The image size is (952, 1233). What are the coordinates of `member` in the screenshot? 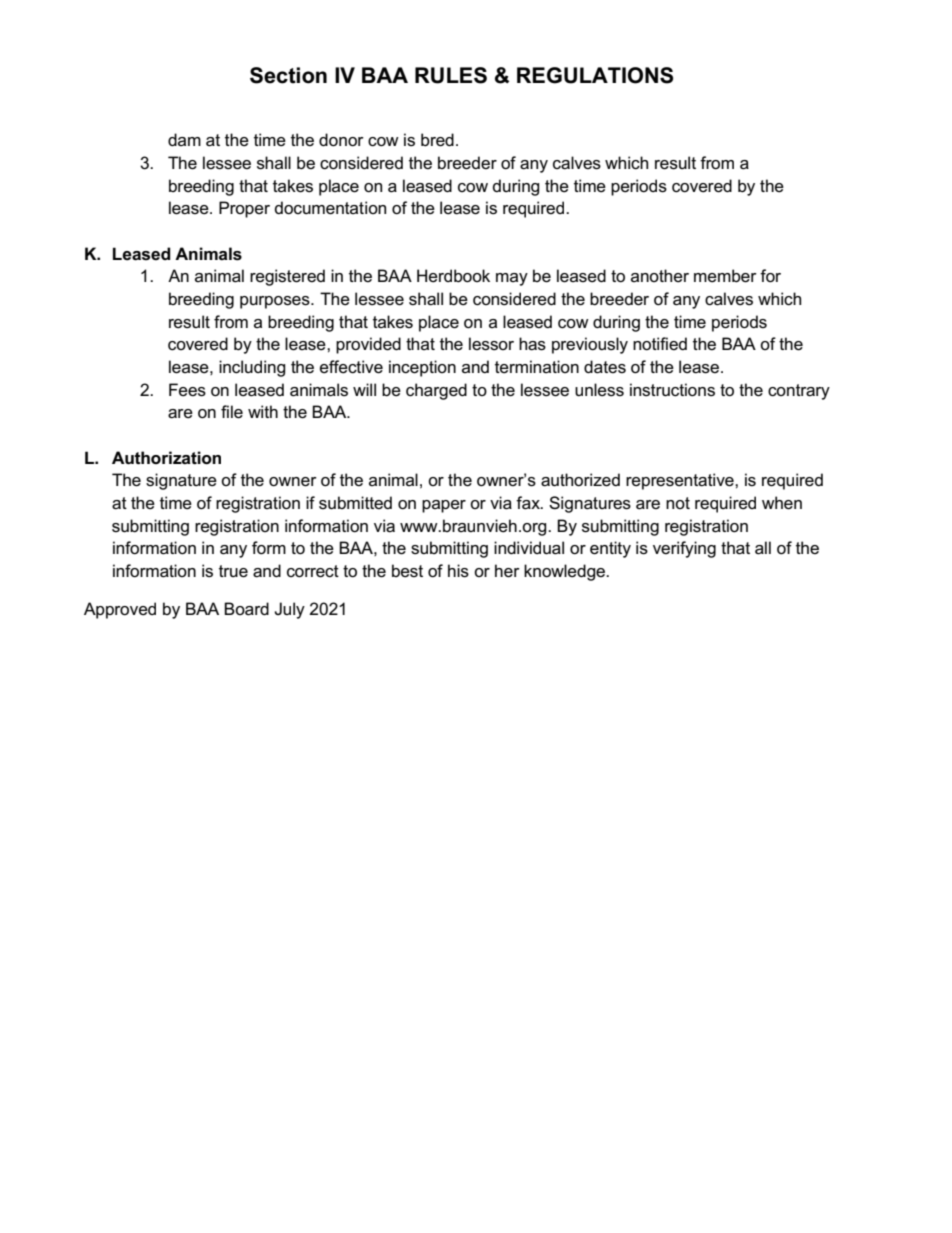 It's located at (725, 276).
